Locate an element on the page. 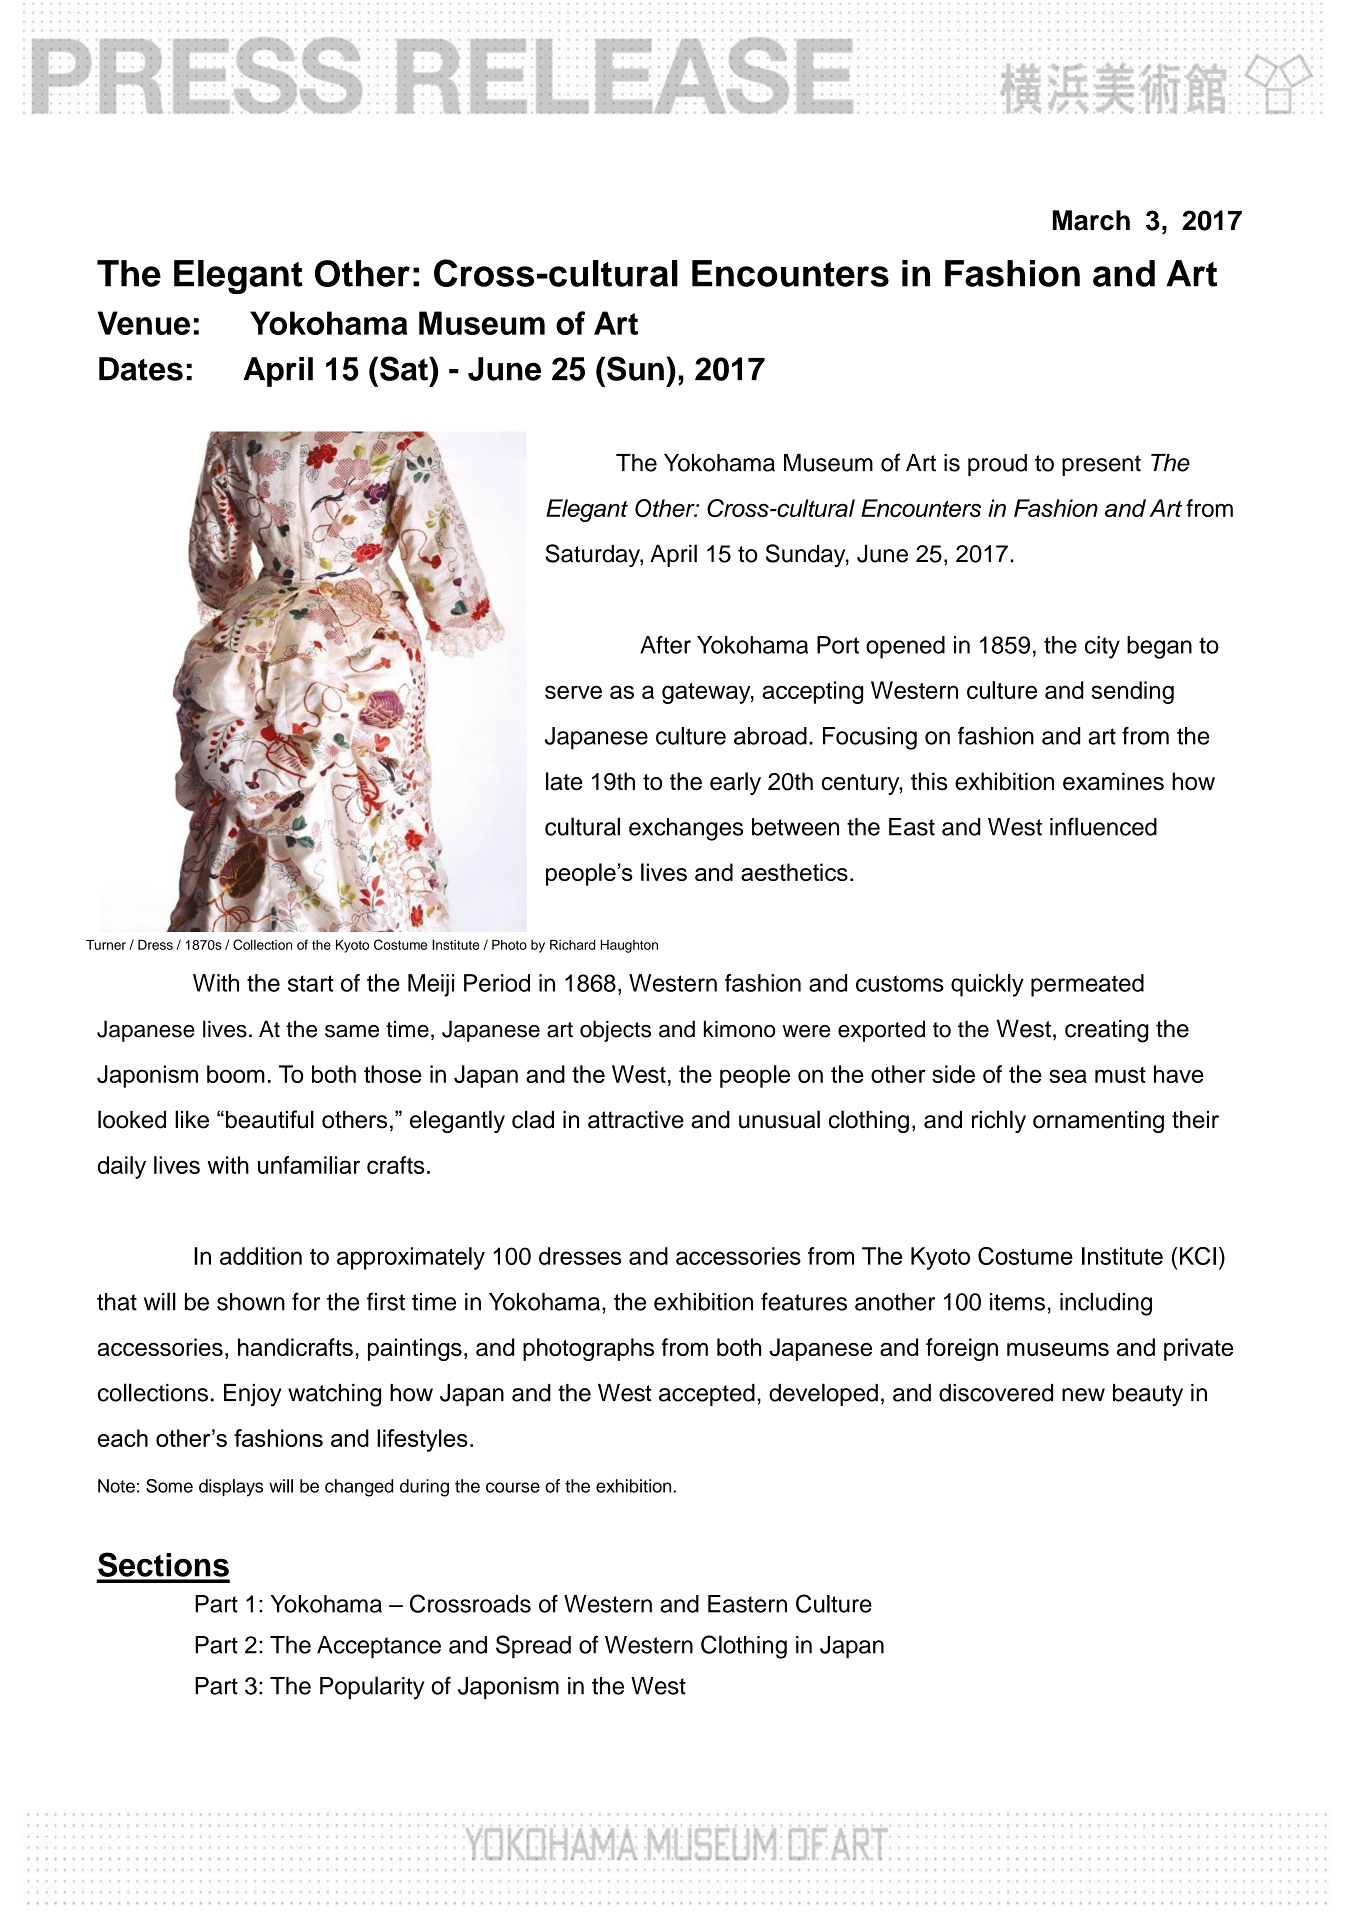  present is located at coordinates (1101, 465).
